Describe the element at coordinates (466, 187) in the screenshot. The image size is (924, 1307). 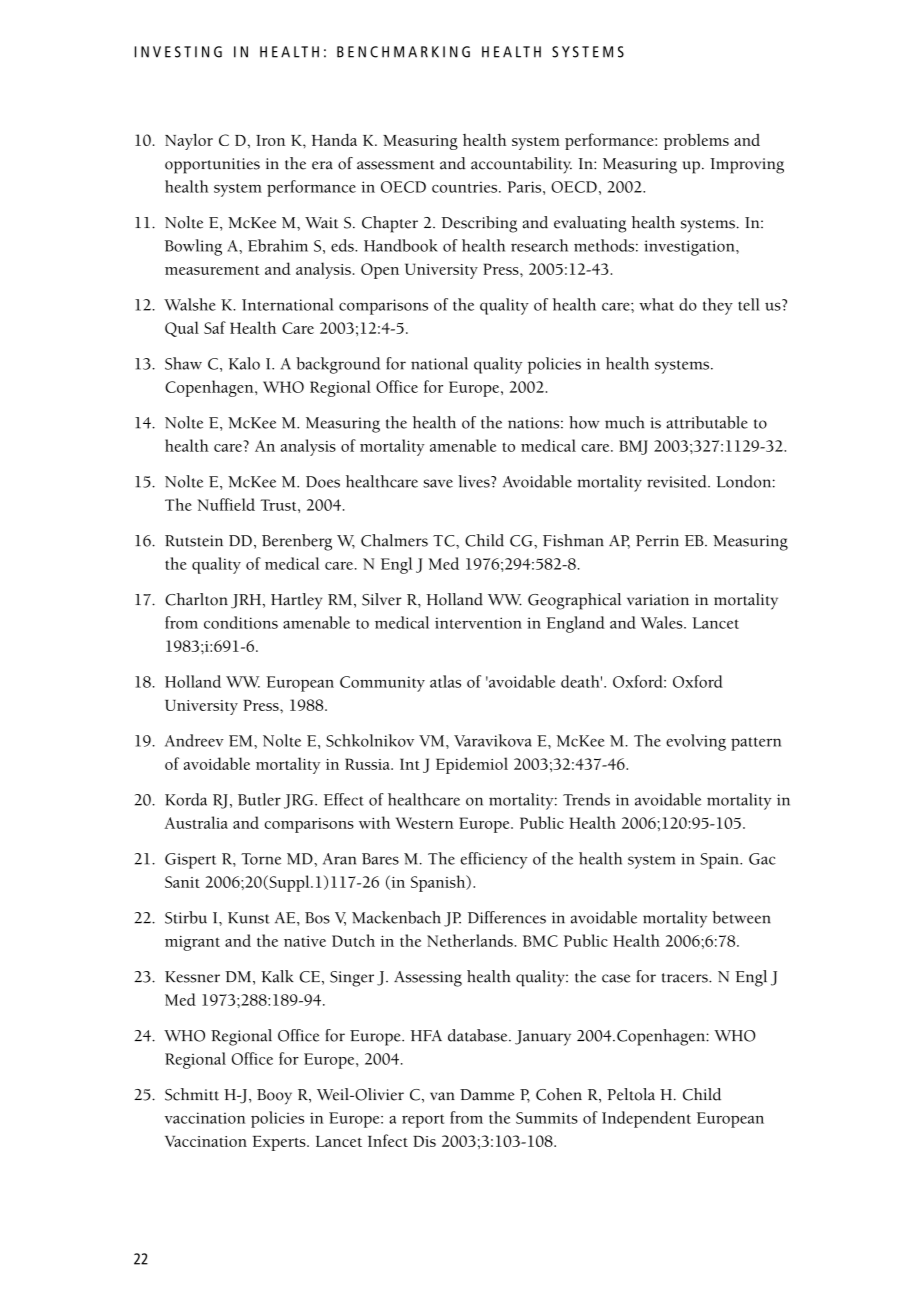
I see `countries` at that location.
